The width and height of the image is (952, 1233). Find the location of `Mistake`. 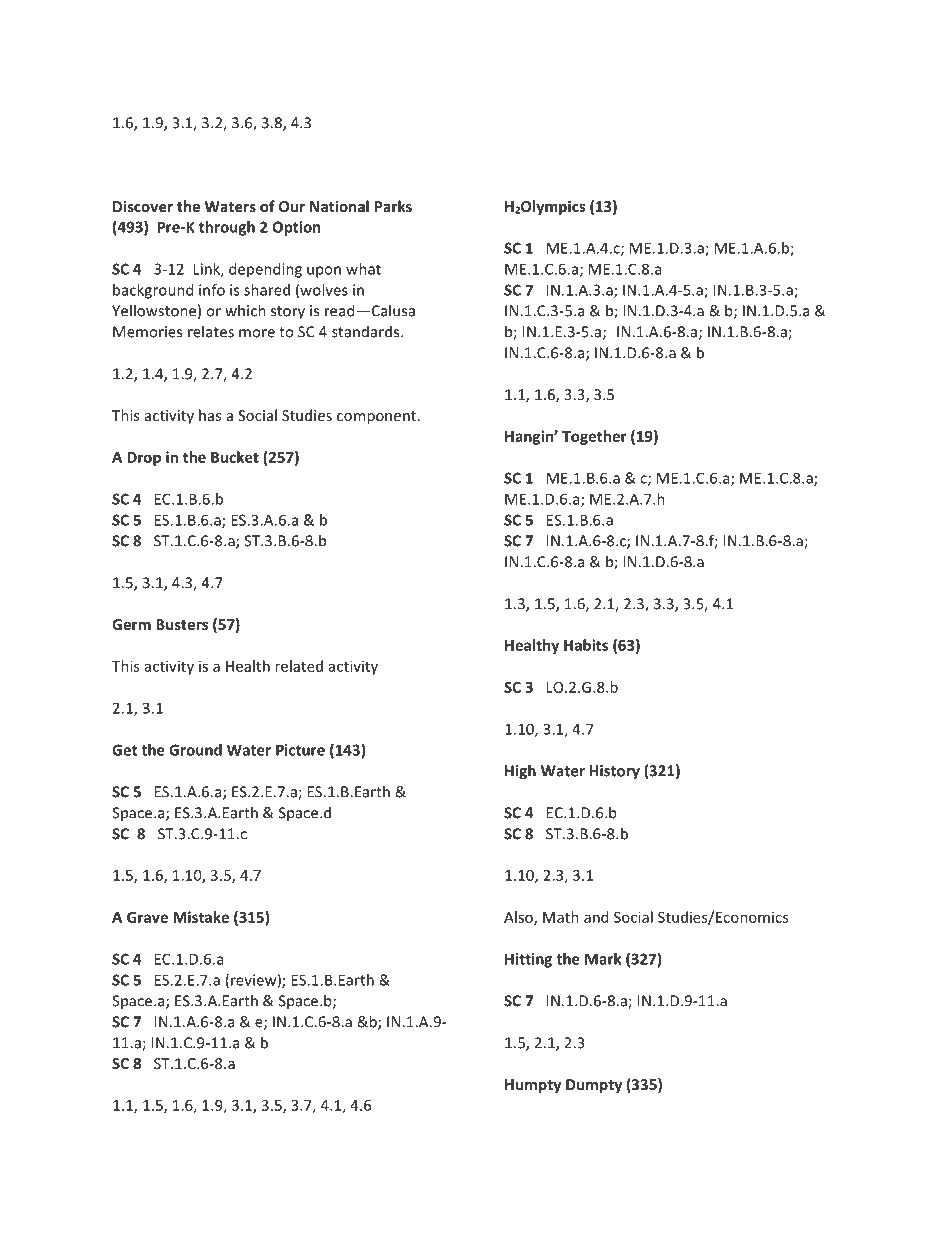

Mistake is located at coordinates (201, 917).
